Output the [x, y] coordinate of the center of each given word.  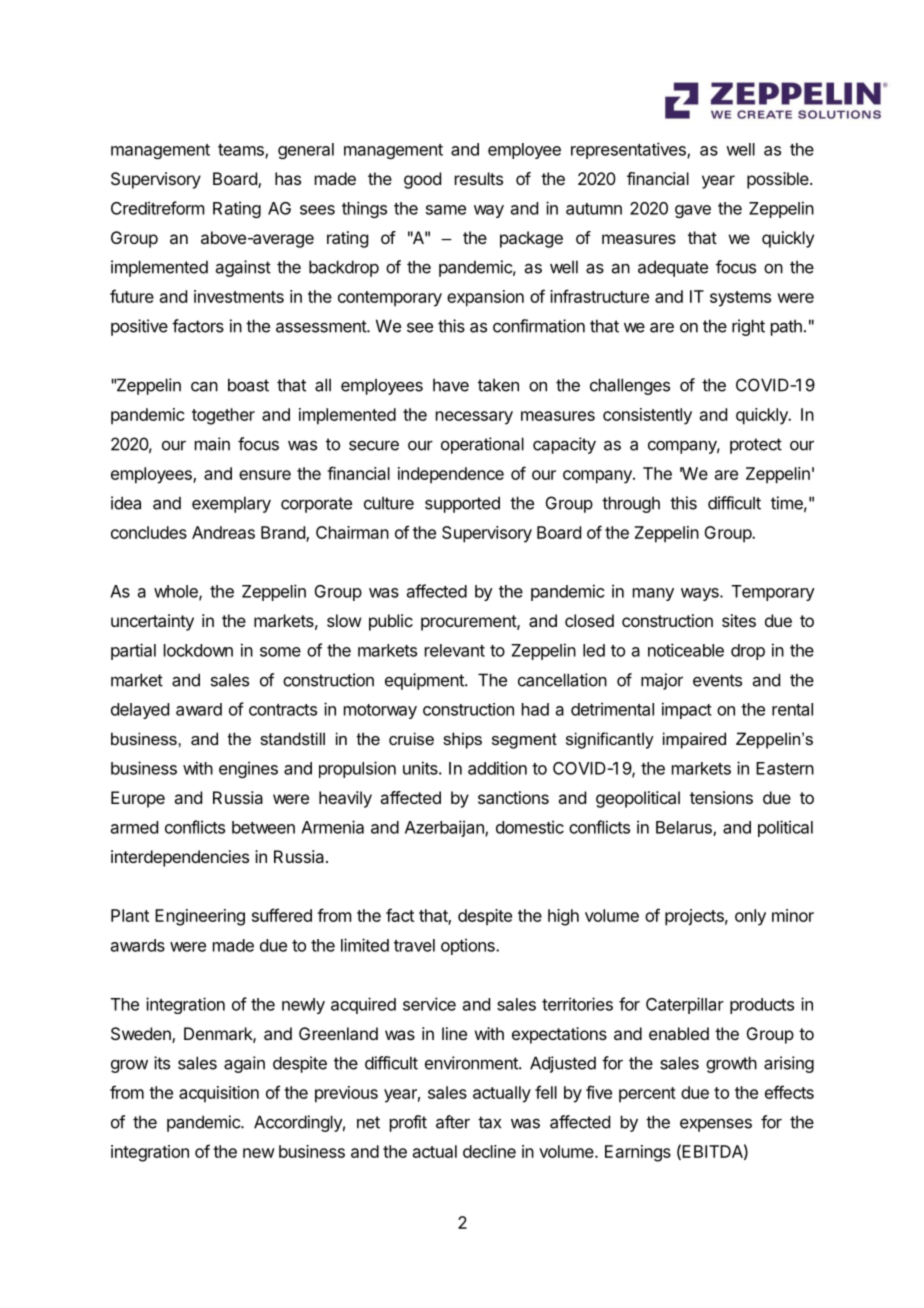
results [479, 178]
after [453, 1122]
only [750, 917]
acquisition [219, 1094]
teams [242, 151]
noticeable [686, 650]
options [469, 946]
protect [756, 446]
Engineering [200, 917]
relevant [455, 650]
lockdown [198, 650]
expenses [716, 1125]
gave [693, 211]
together [223, 416]
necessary [474, 418]
